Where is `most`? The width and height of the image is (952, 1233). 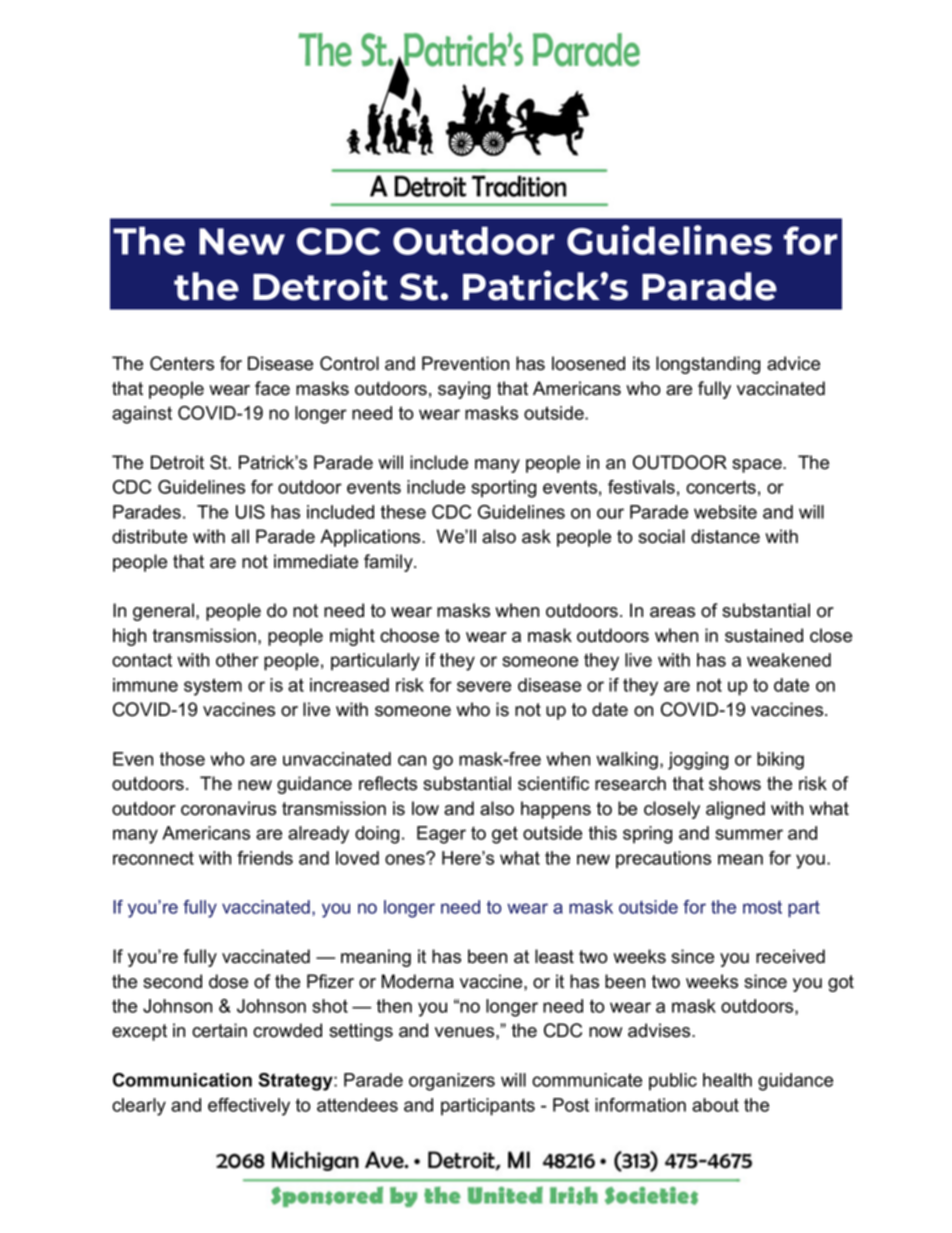 most is located at coordinates (762, 907).
